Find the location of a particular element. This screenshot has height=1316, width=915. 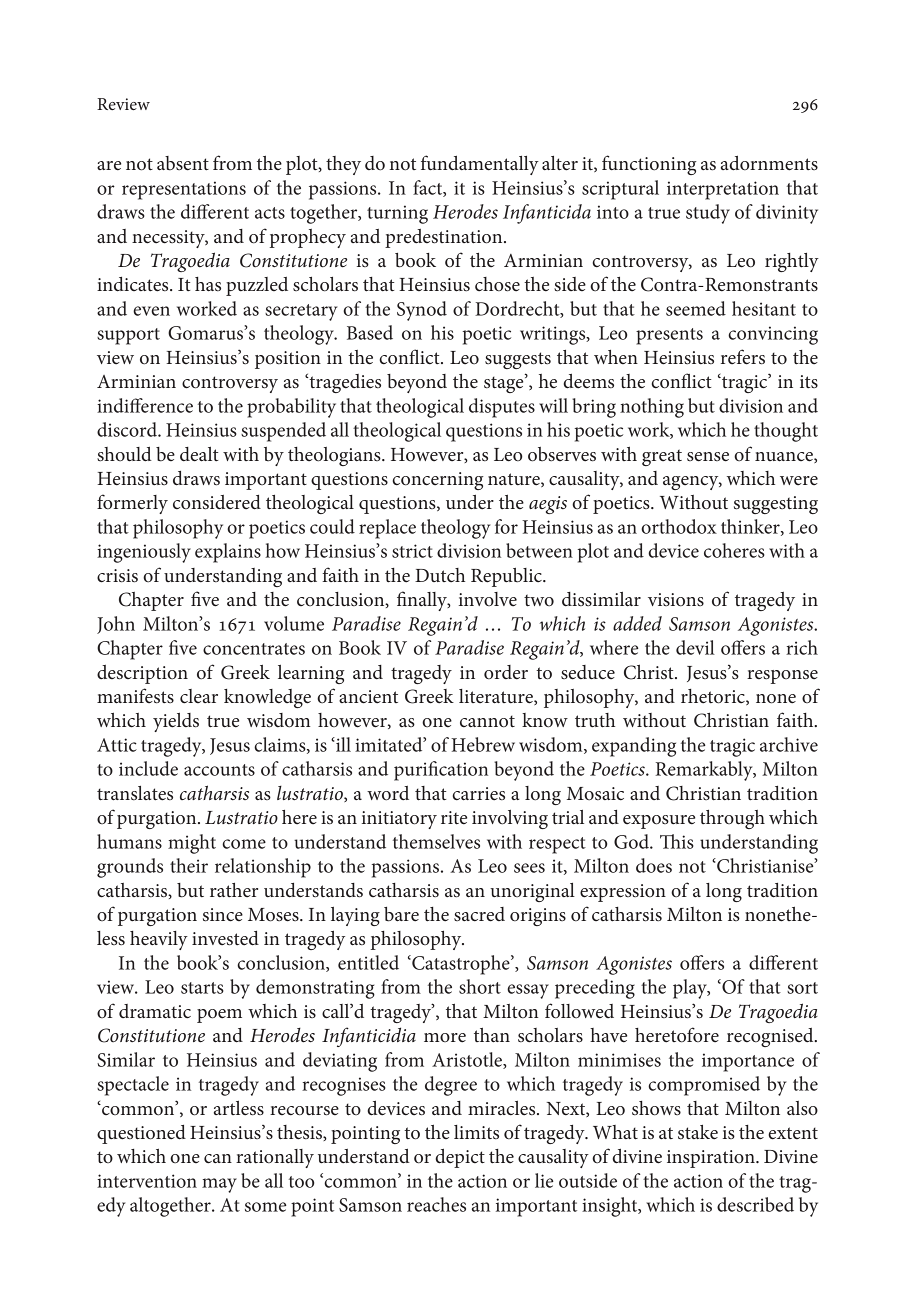

representations is located at coordinates (184, 190).
